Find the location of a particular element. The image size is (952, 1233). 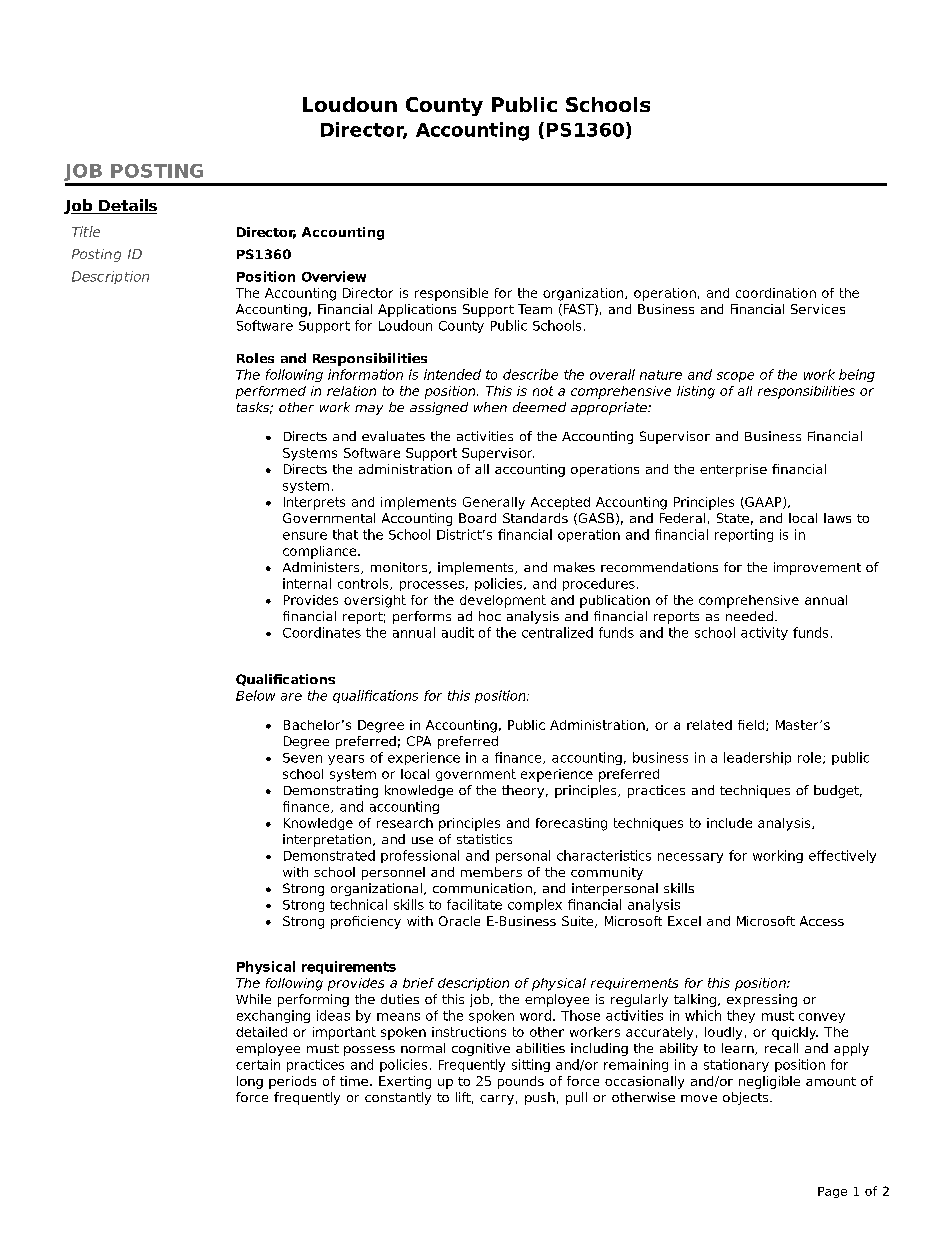

enterprise is located at coordinates (733, 470).
